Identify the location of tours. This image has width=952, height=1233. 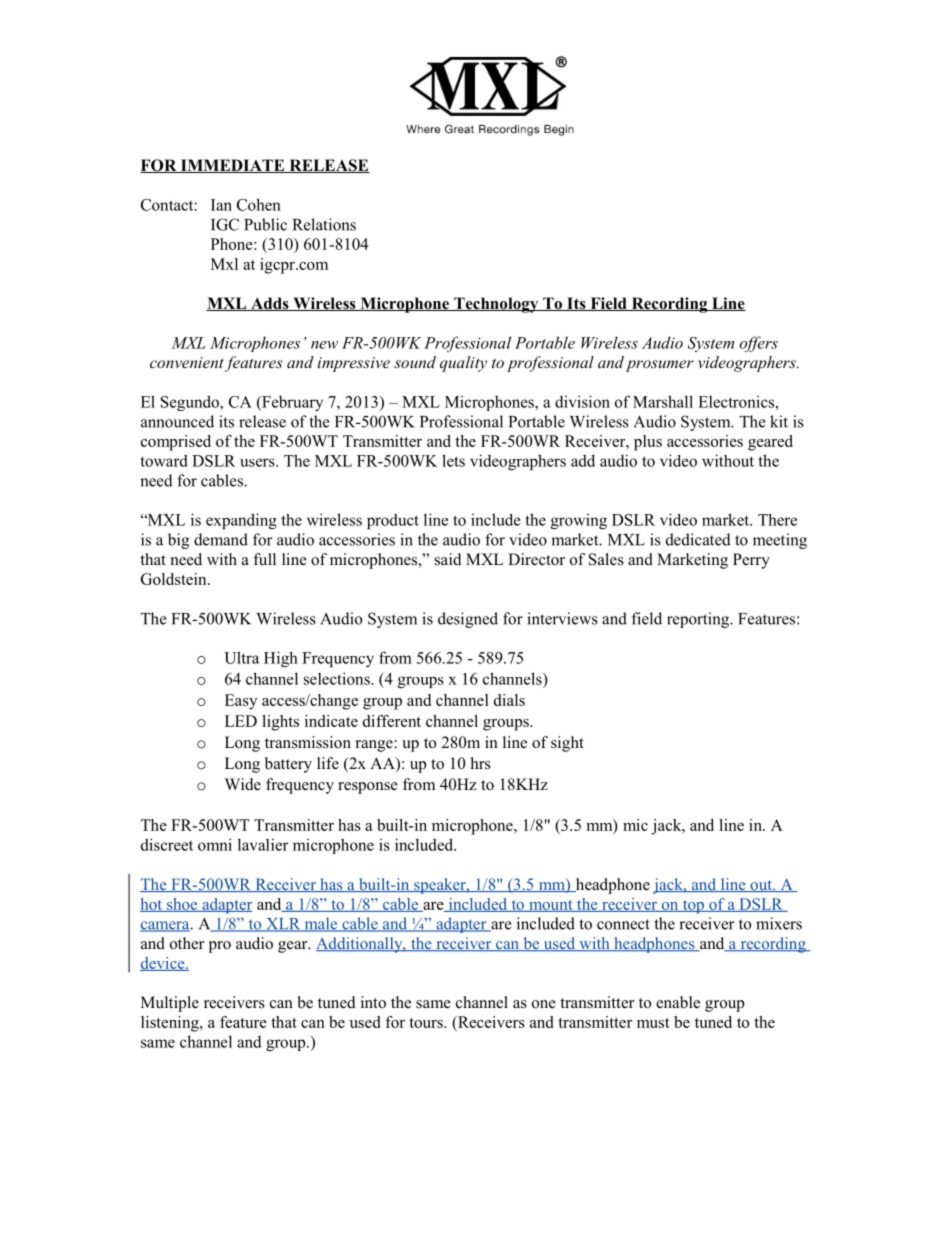
(427, 1023).
